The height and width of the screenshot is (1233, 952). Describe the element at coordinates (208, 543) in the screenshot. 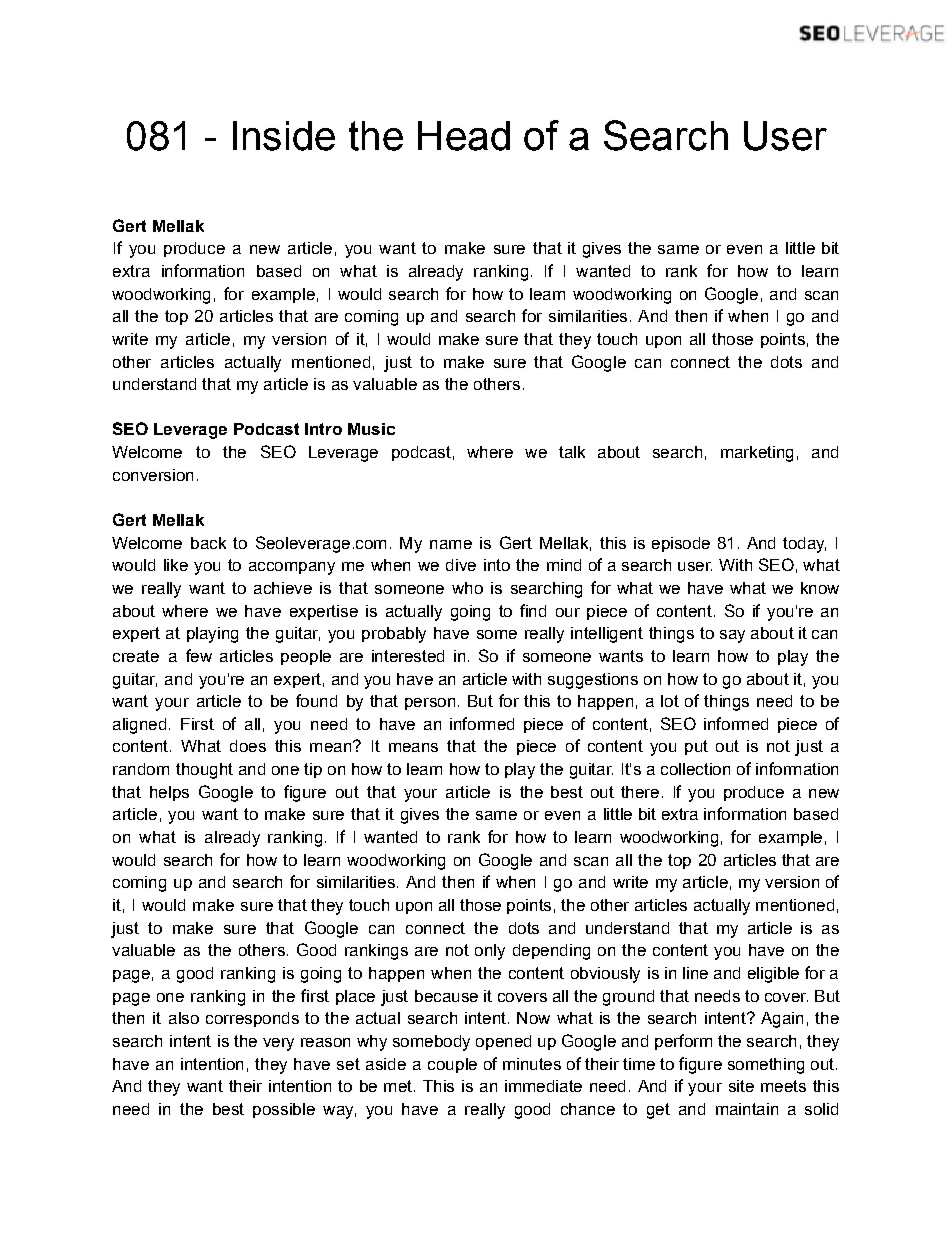

I see `back` at that location.
